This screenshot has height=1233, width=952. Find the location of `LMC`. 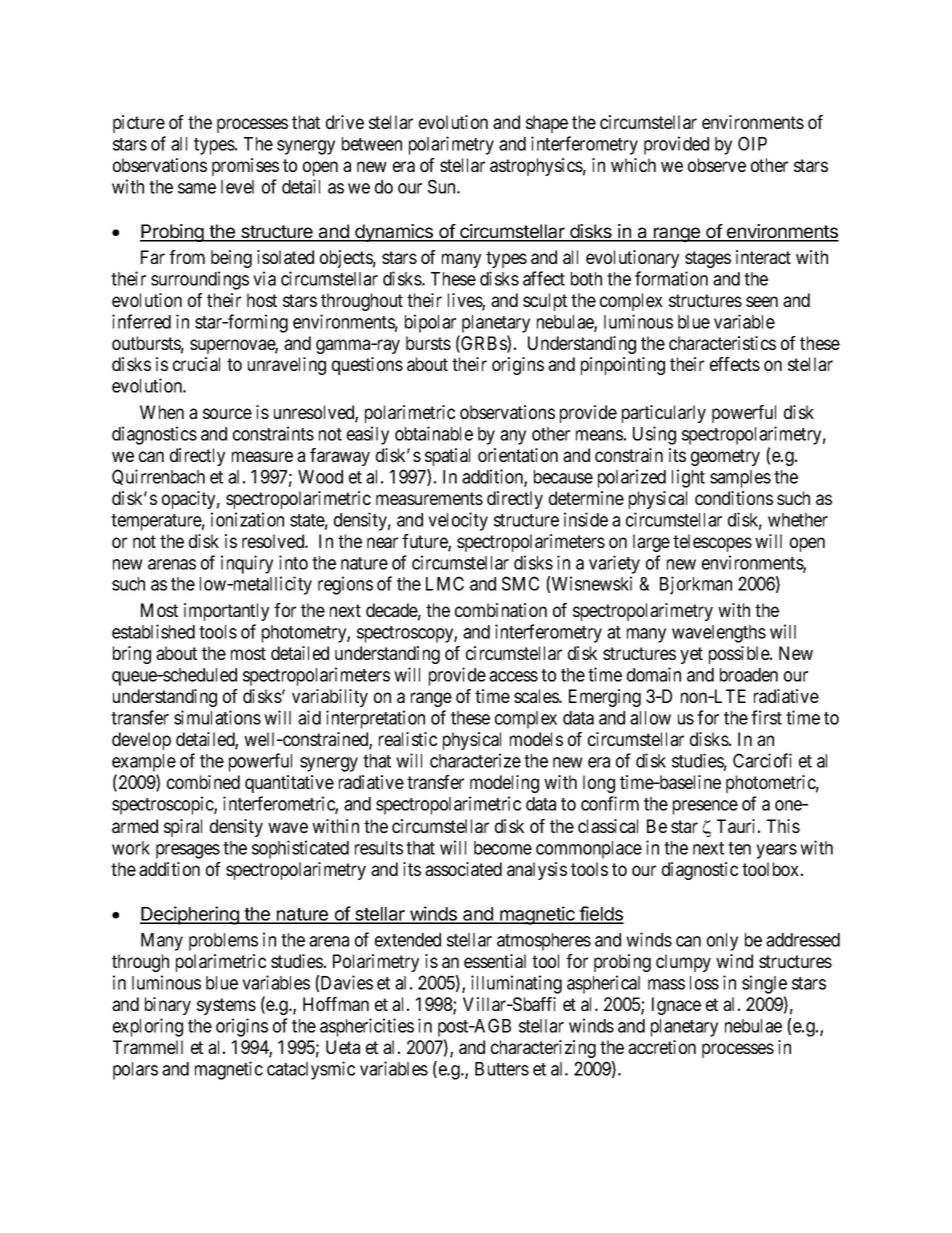

LMC is located at coordinates (445, 583).
